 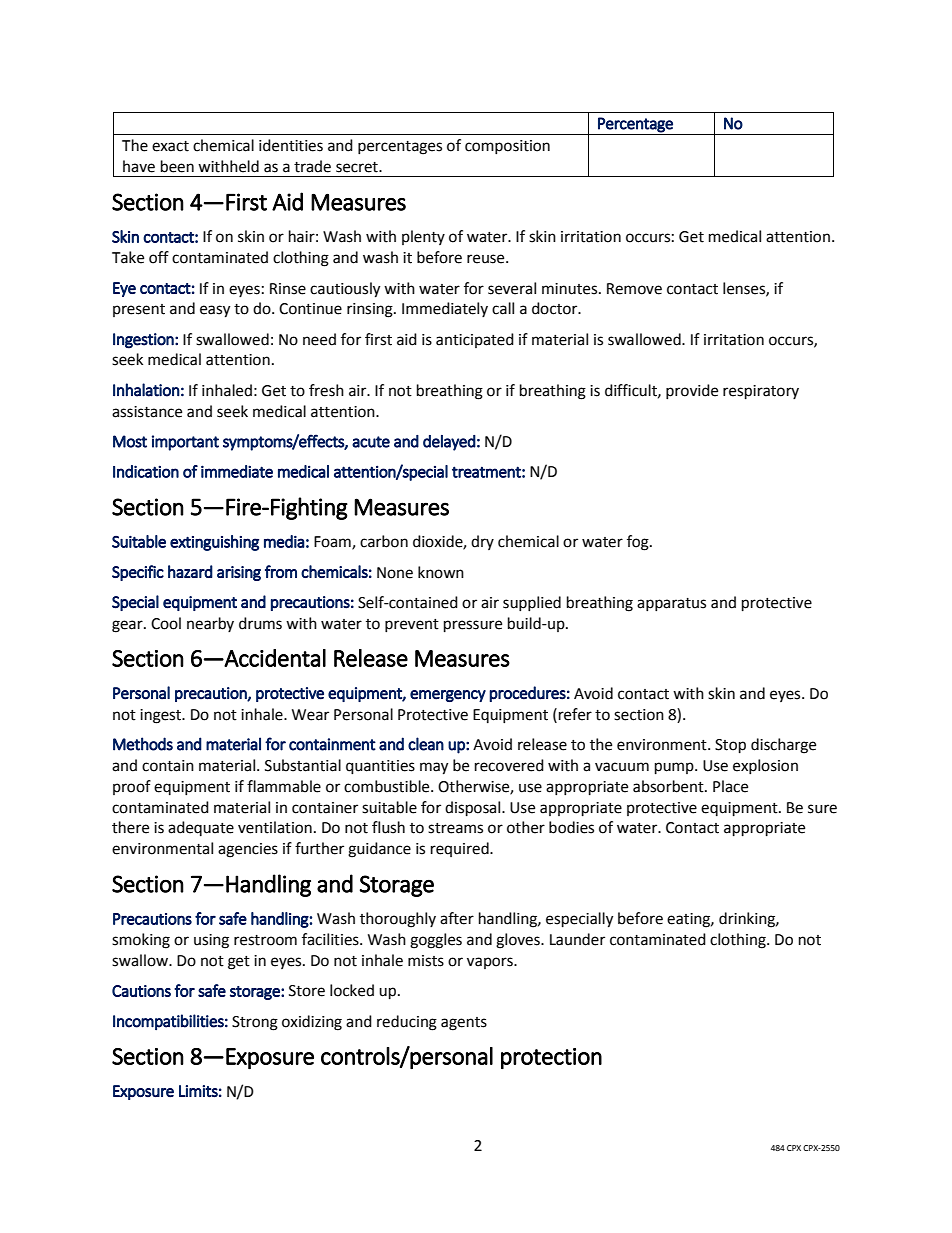 I want to click on known, so click(x=441, y=572).
